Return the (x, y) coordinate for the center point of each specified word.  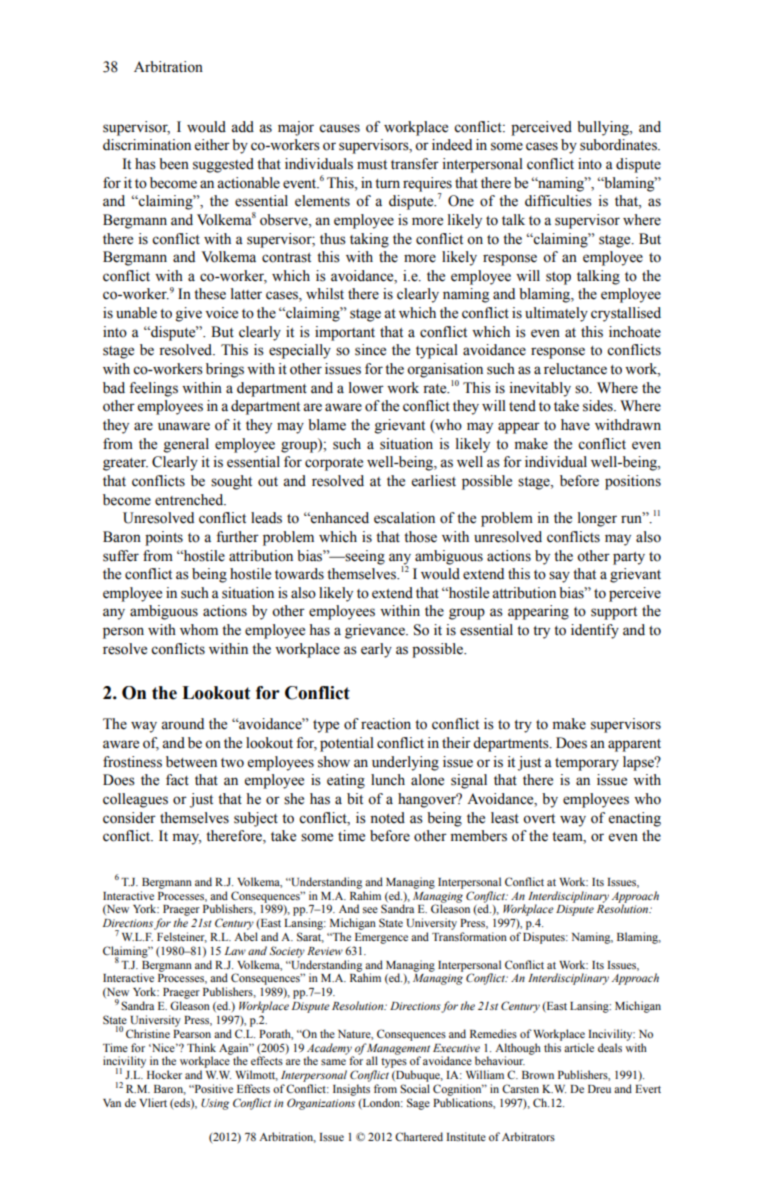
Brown (538, 1075)
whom (199, 630)
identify (595, 631)
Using (215, 1104)
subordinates (619, 145)
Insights (351, 1090)
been (174, 164)
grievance (376, 631)
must (372, 165)
